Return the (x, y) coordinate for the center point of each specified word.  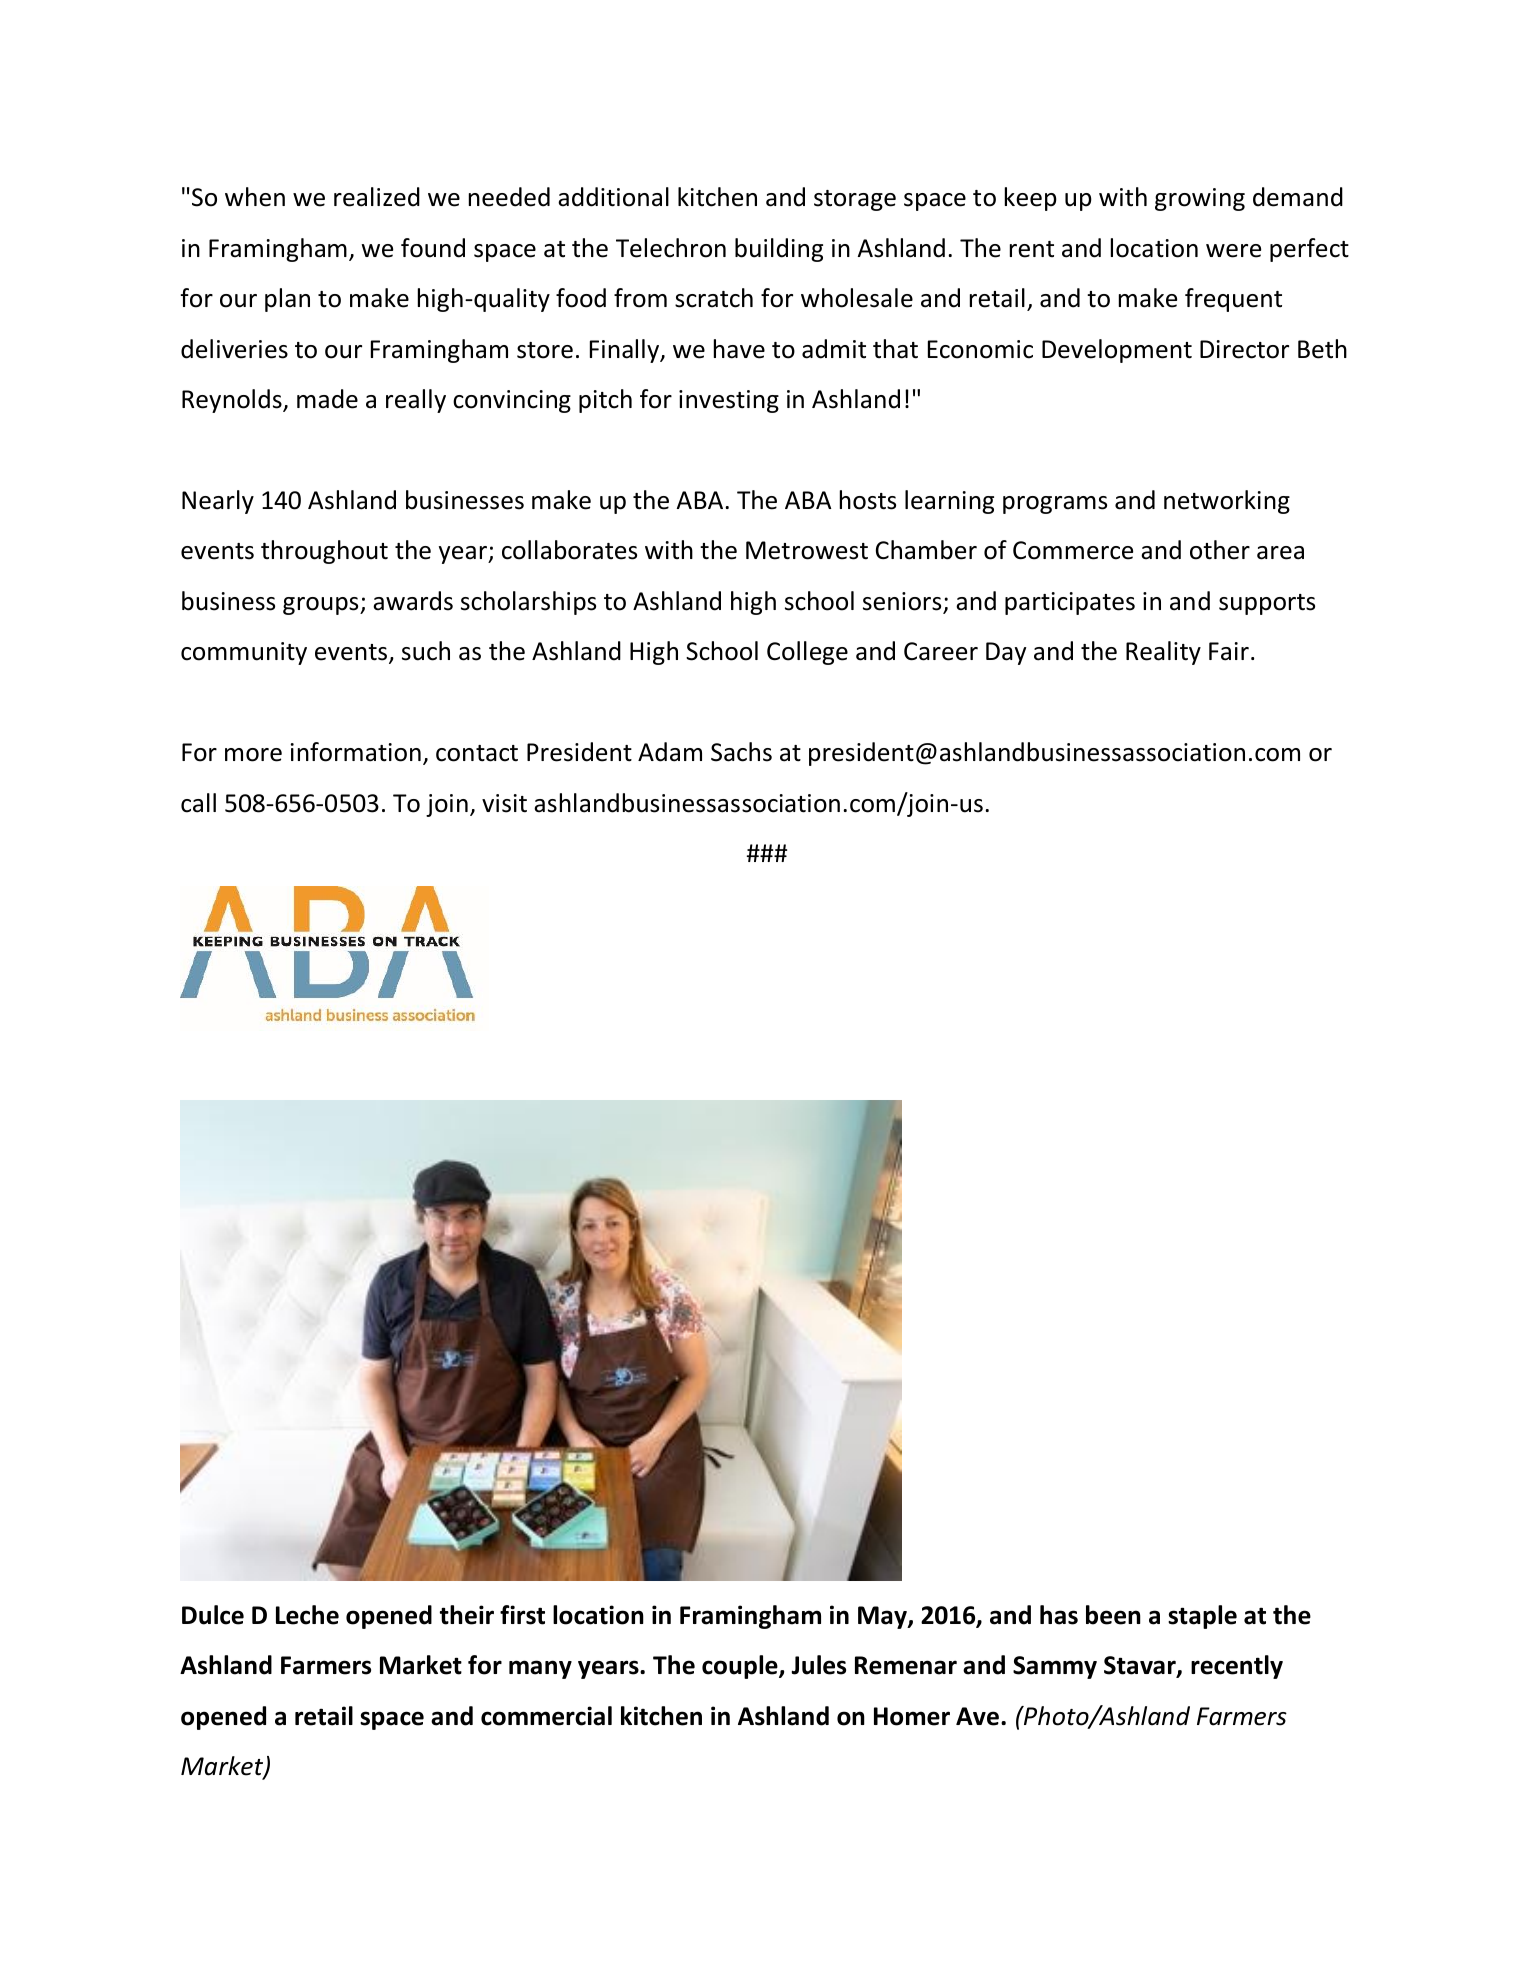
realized (377, 197)
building (779, 250)
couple (741, 1667)
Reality (1163, 653)
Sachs (741, 752)
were (1233, 251)
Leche (307, 1615)
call (198, 803)
